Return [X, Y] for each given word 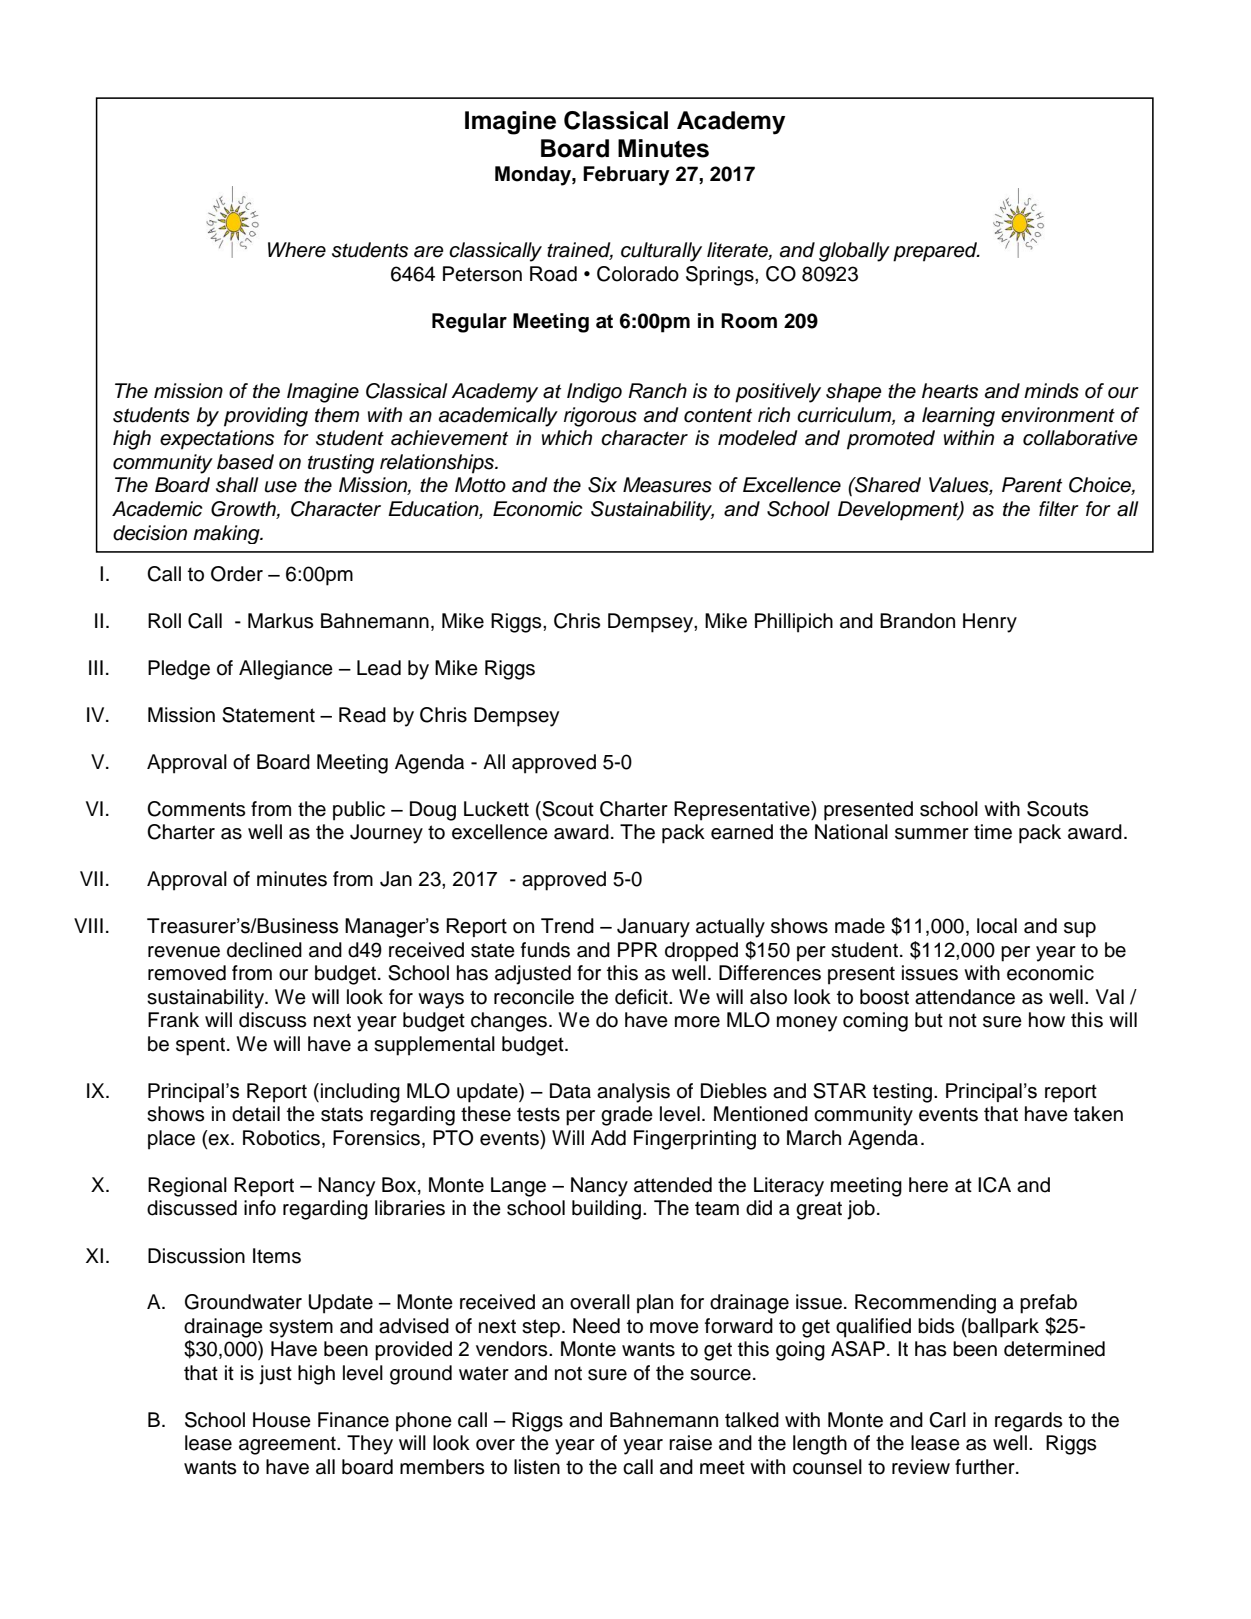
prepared [936, 252]
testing [902, 1093]
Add [608, 1138]
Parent [1032, 485]
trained [580, 251]
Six [602, 485]
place [171, 1140]
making [227, 534]
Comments [196, 809]
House [282, 1420]
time [993, 832]
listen [537, 1467]
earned [742, 832]
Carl [947, 1420]
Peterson [482, 274]
